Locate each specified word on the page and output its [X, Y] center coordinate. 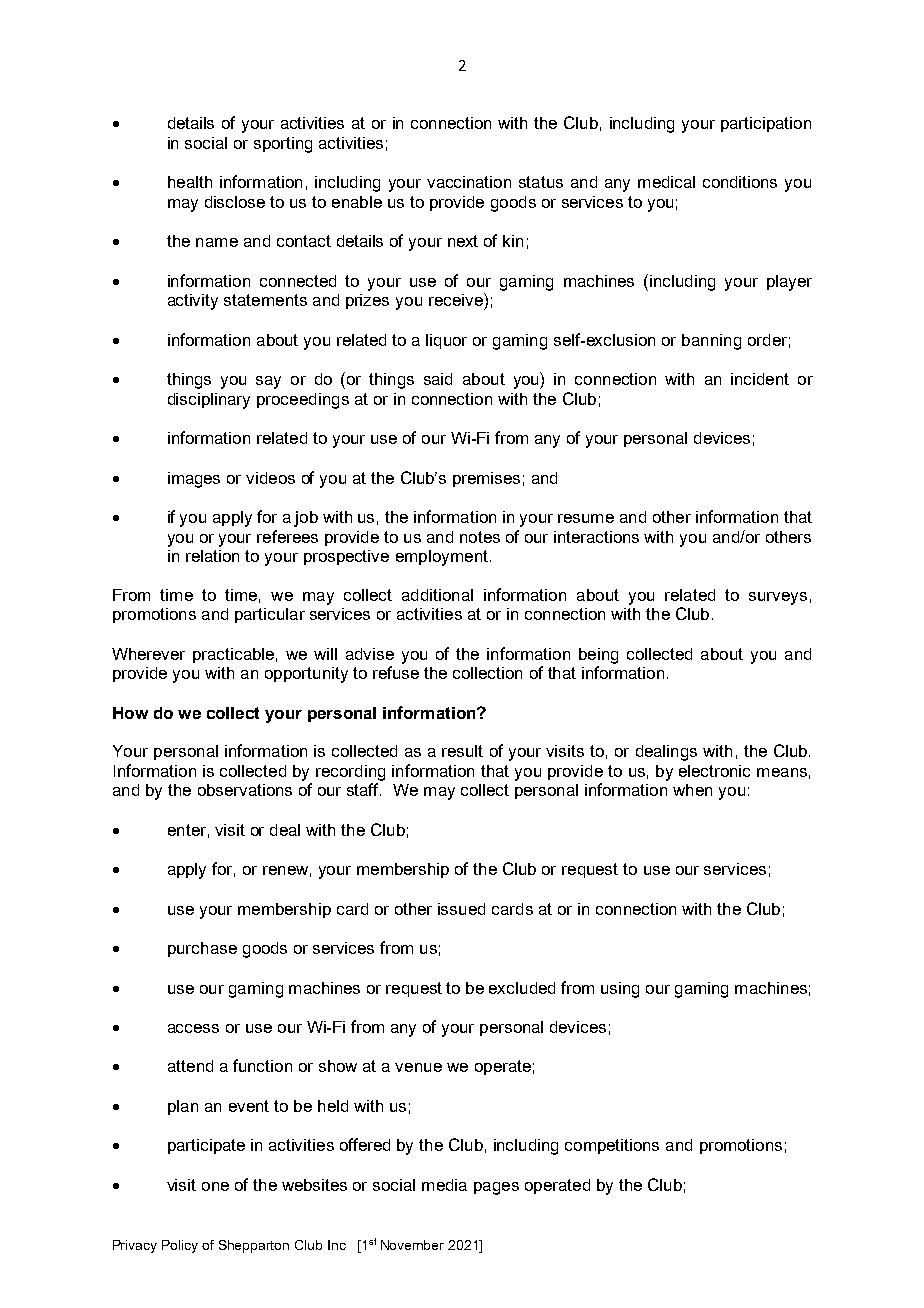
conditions [740, 182]
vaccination [469, 182]
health [190, 182]
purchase [202, 949]
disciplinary [209, 401]
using [620, 990]
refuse [396, 672]
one [215, 1186]
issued [461, 909]
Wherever [148, 654]
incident [760, 379]
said [438, 379]
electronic [714, 771]
